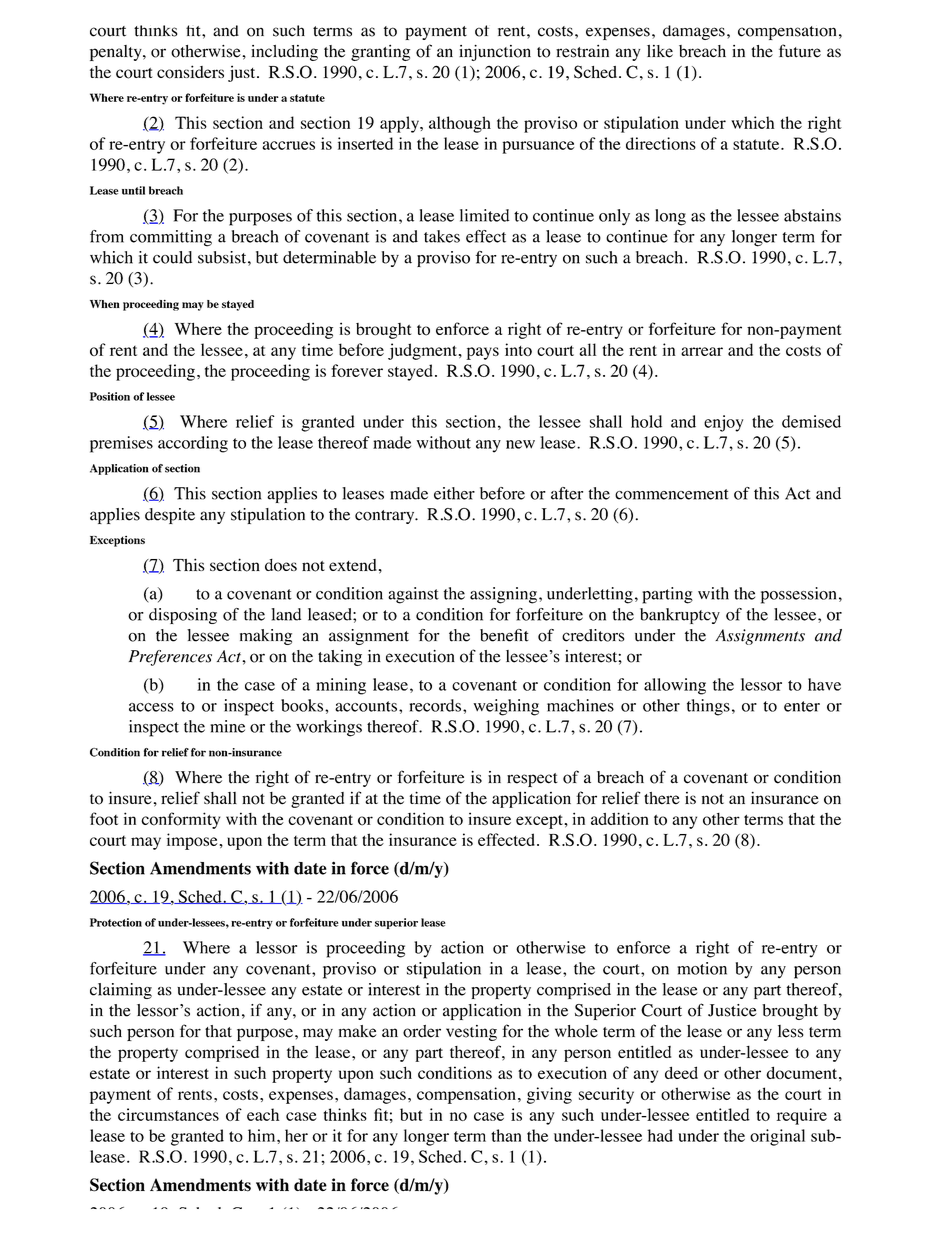 The height and width of the screenshot is (1233, 952). Describe the element at coordinates (800, 51) in the screenshot. I see `future` at that location.
